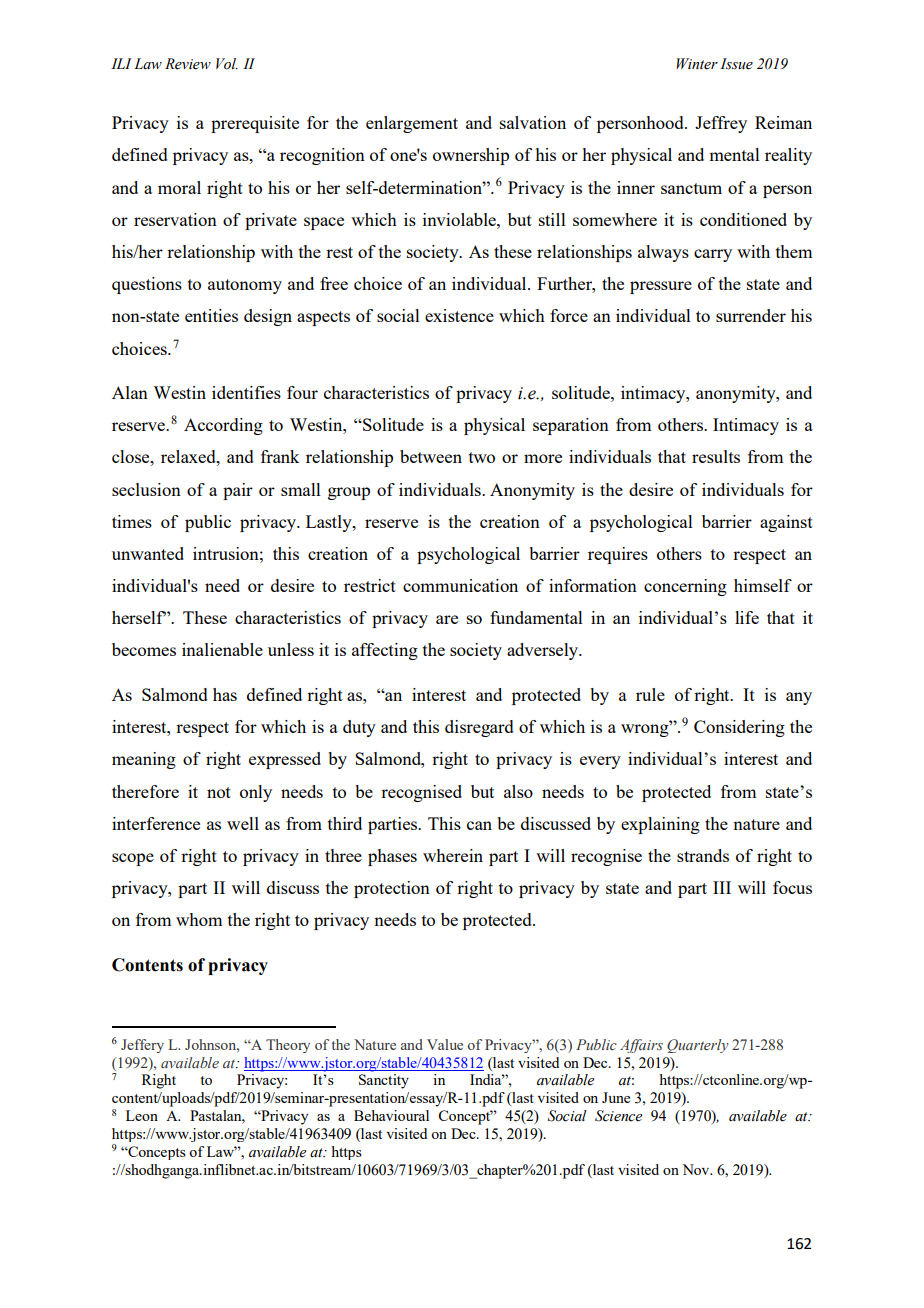 The height and width of the screenshot is (1308, 924). What do you see at coordinates (447, 619) in the screenshot?
I see `are` at bounding box center [447, 619].
